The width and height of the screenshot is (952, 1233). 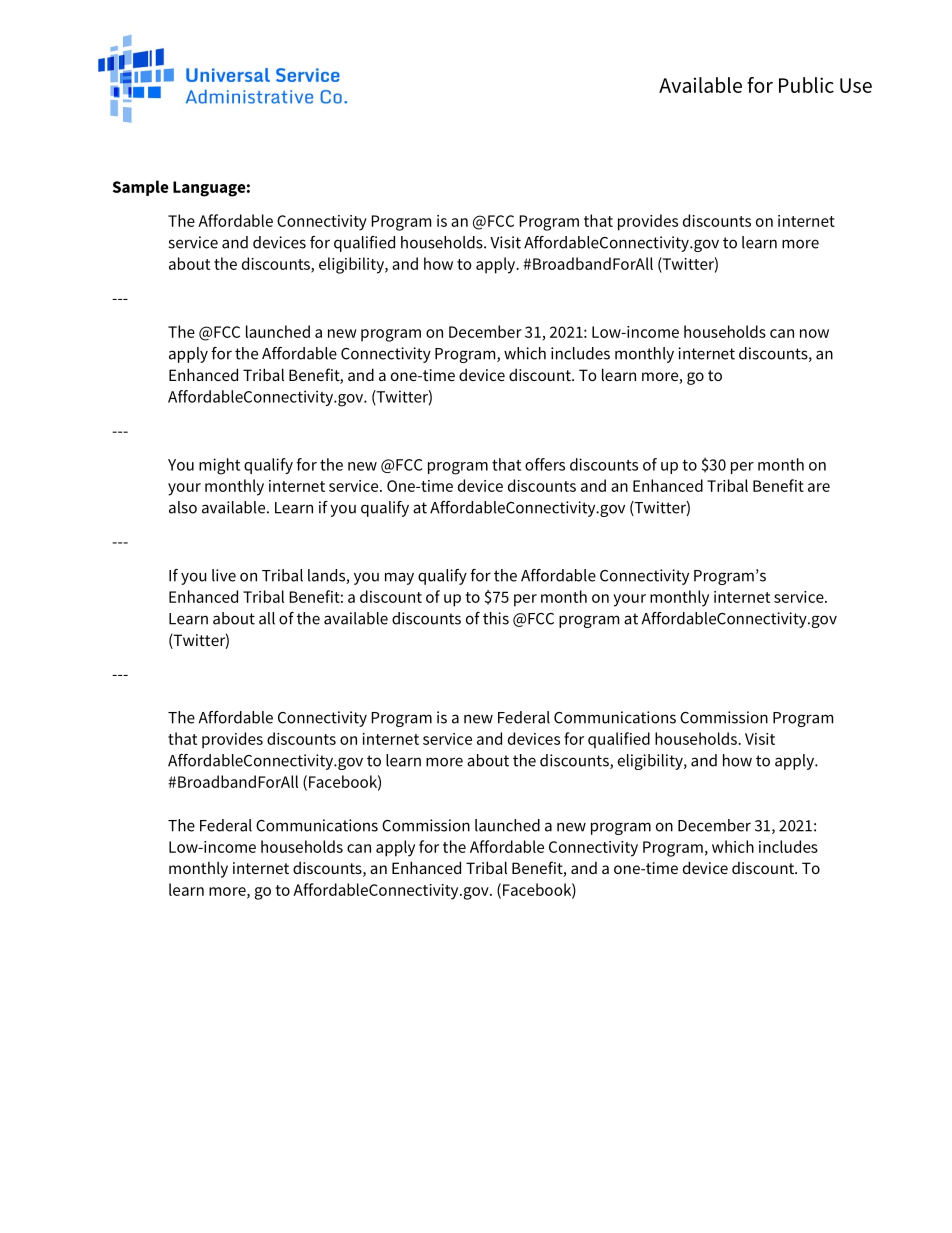 I want to click on also, so click(x=183, y=507).
